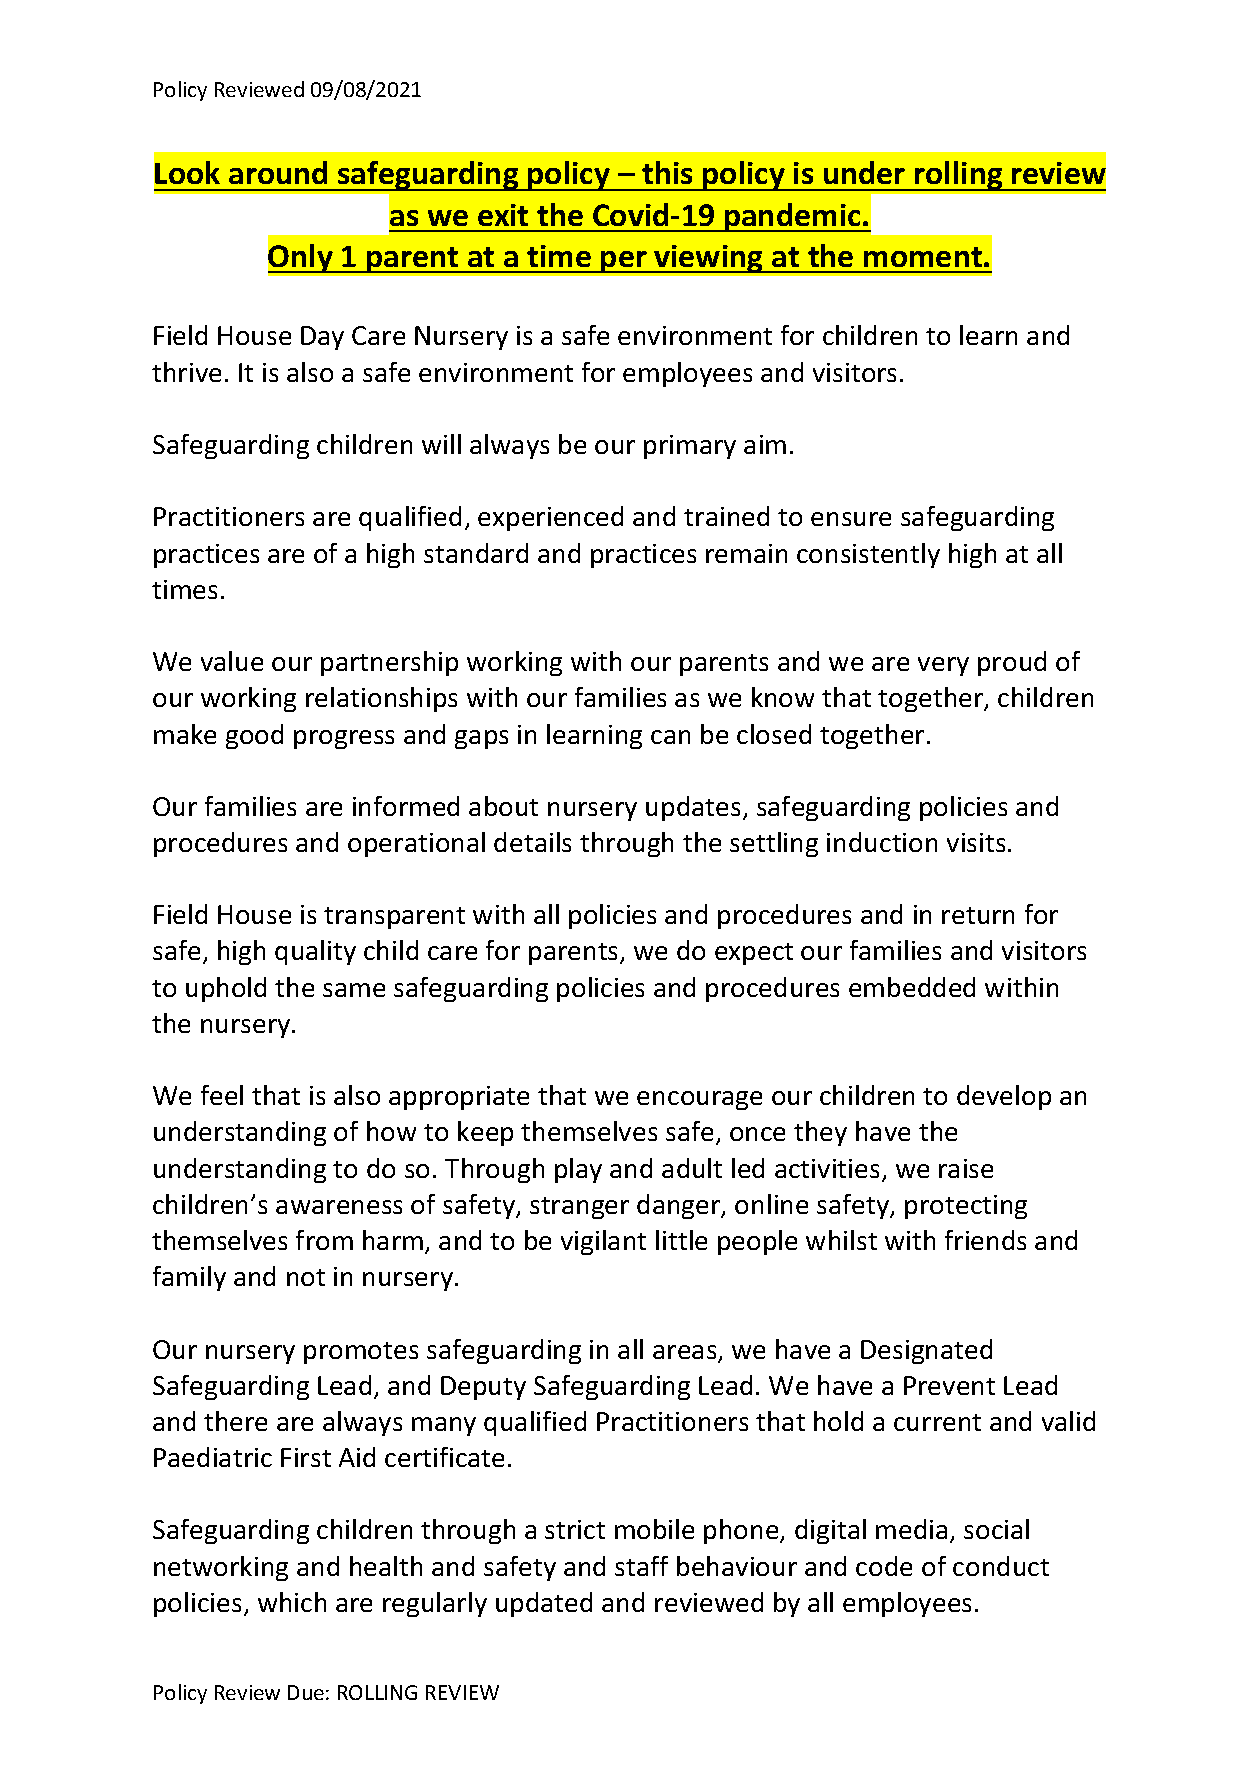 Image resolution: width=1260 pixels, height=1782 pixels. Describe the element at coordinates (306, 1277) in the screenshot. I see `not` at that location.
